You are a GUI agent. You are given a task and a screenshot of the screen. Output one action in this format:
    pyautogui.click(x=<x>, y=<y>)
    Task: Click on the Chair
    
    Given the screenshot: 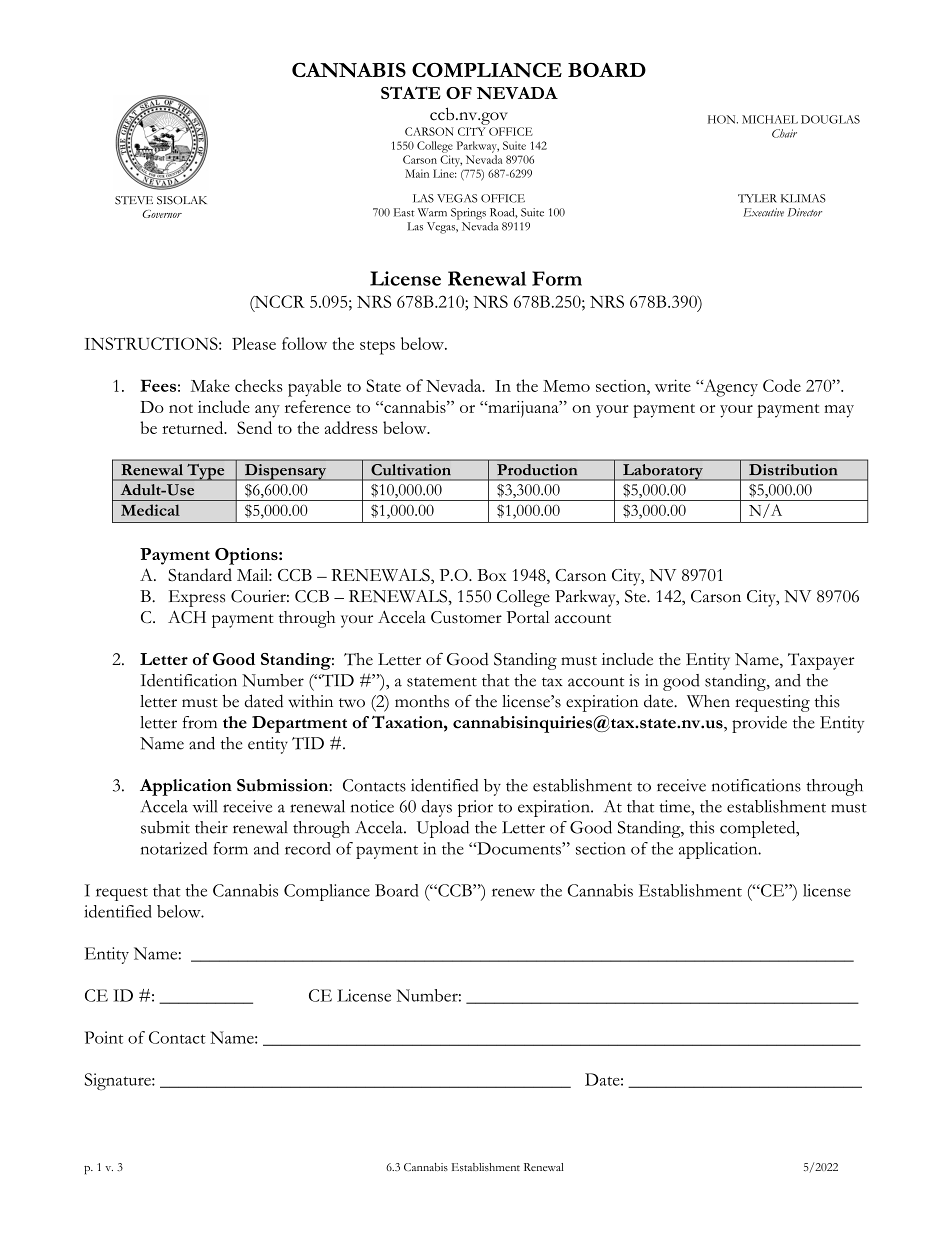 What is the action you would take?
    pyautogui.click(x=784, y=133)
